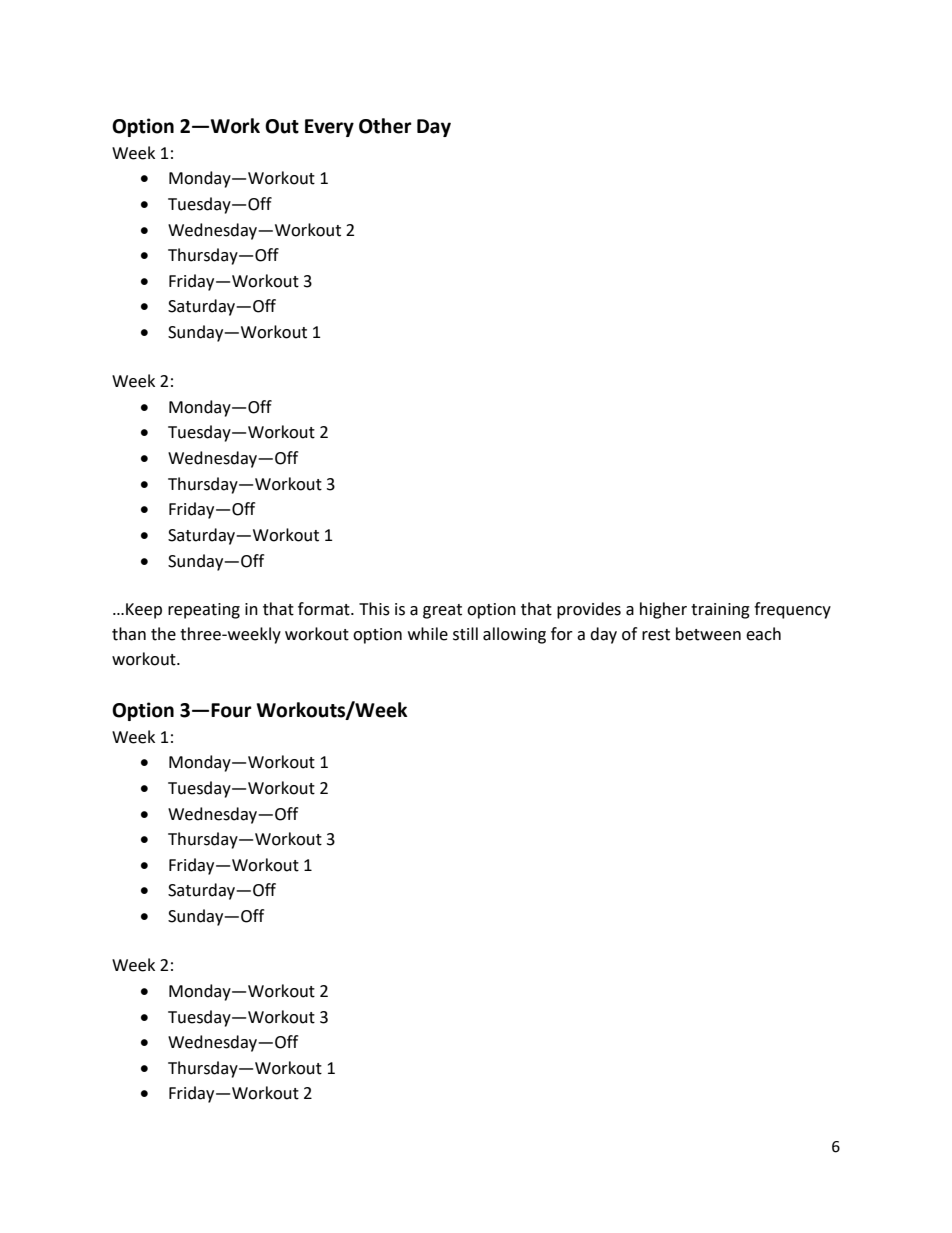 The height and width of the screenshot is (1233, 952). What do you see at coordinates (204, 611) in the screenshot?
I see `repeating` at bounding box center [204, 611].
